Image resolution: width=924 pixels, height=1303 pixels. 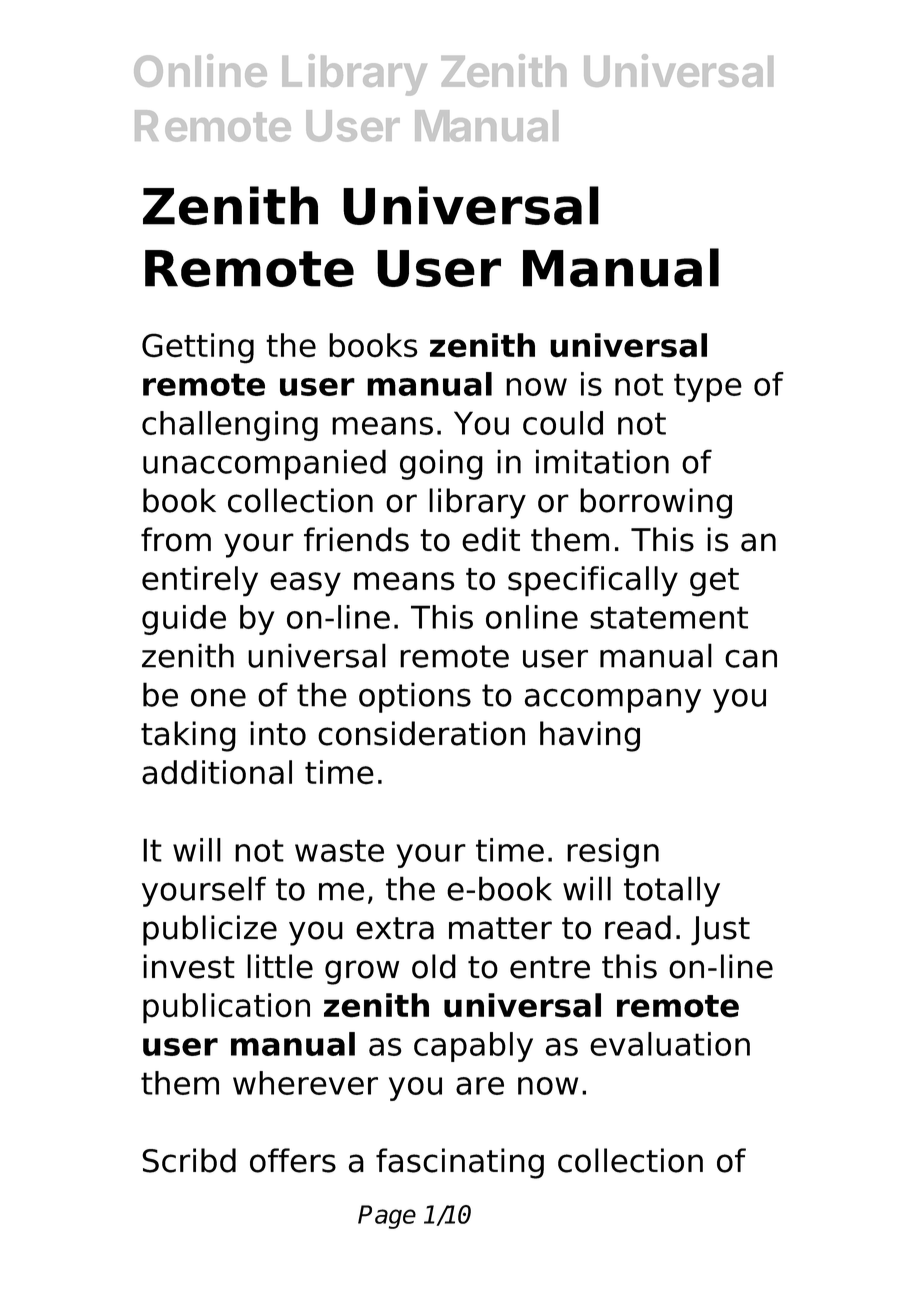 What do you see at coordinates (590, 736) in the screenshot?
I see `having` at bounding box center [590, 736].
